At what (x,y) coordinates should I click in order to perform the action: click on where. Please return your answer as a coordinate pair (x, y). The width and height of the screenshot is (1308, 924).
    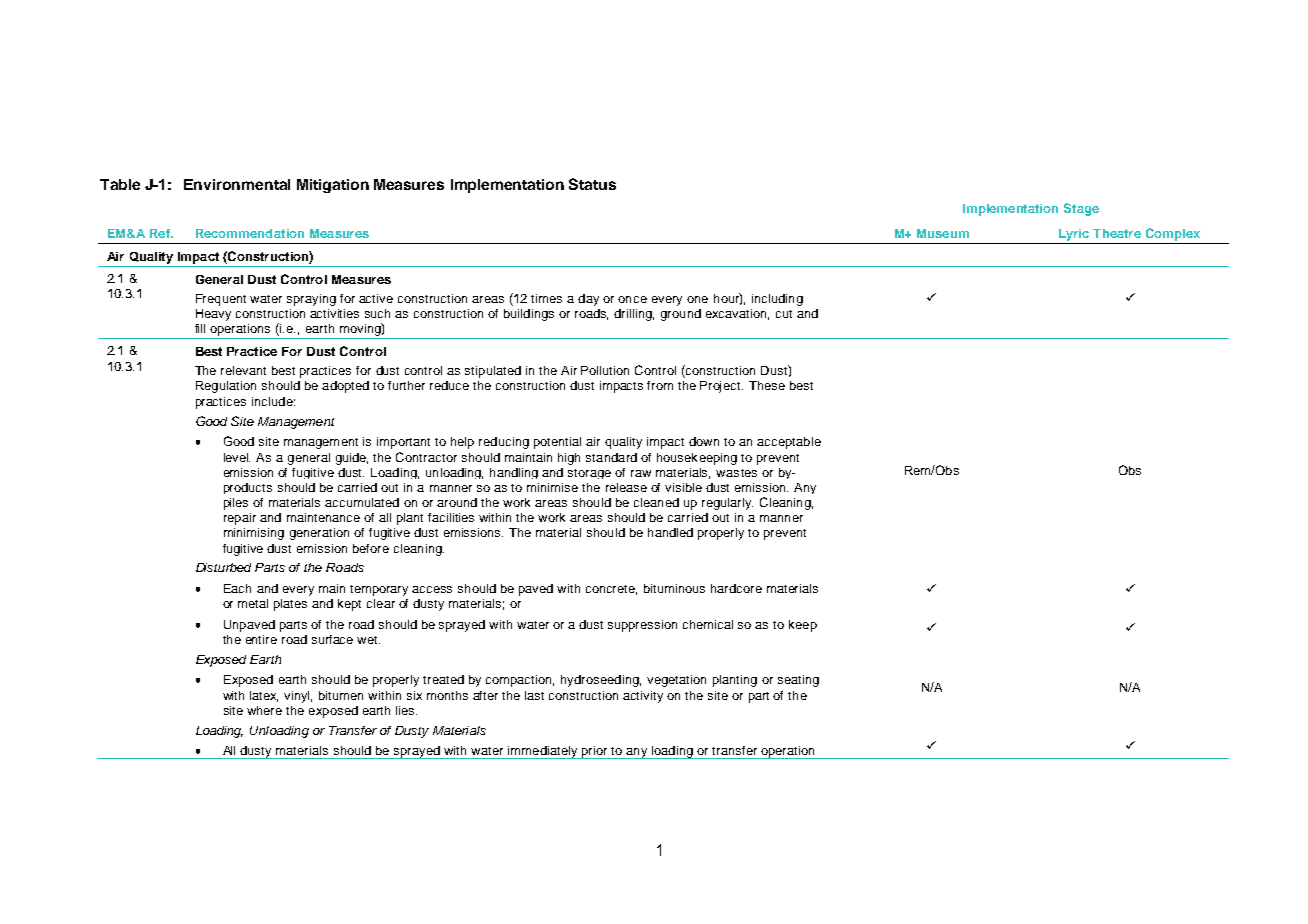
    Looking at the image, I should click on (264, 710).
